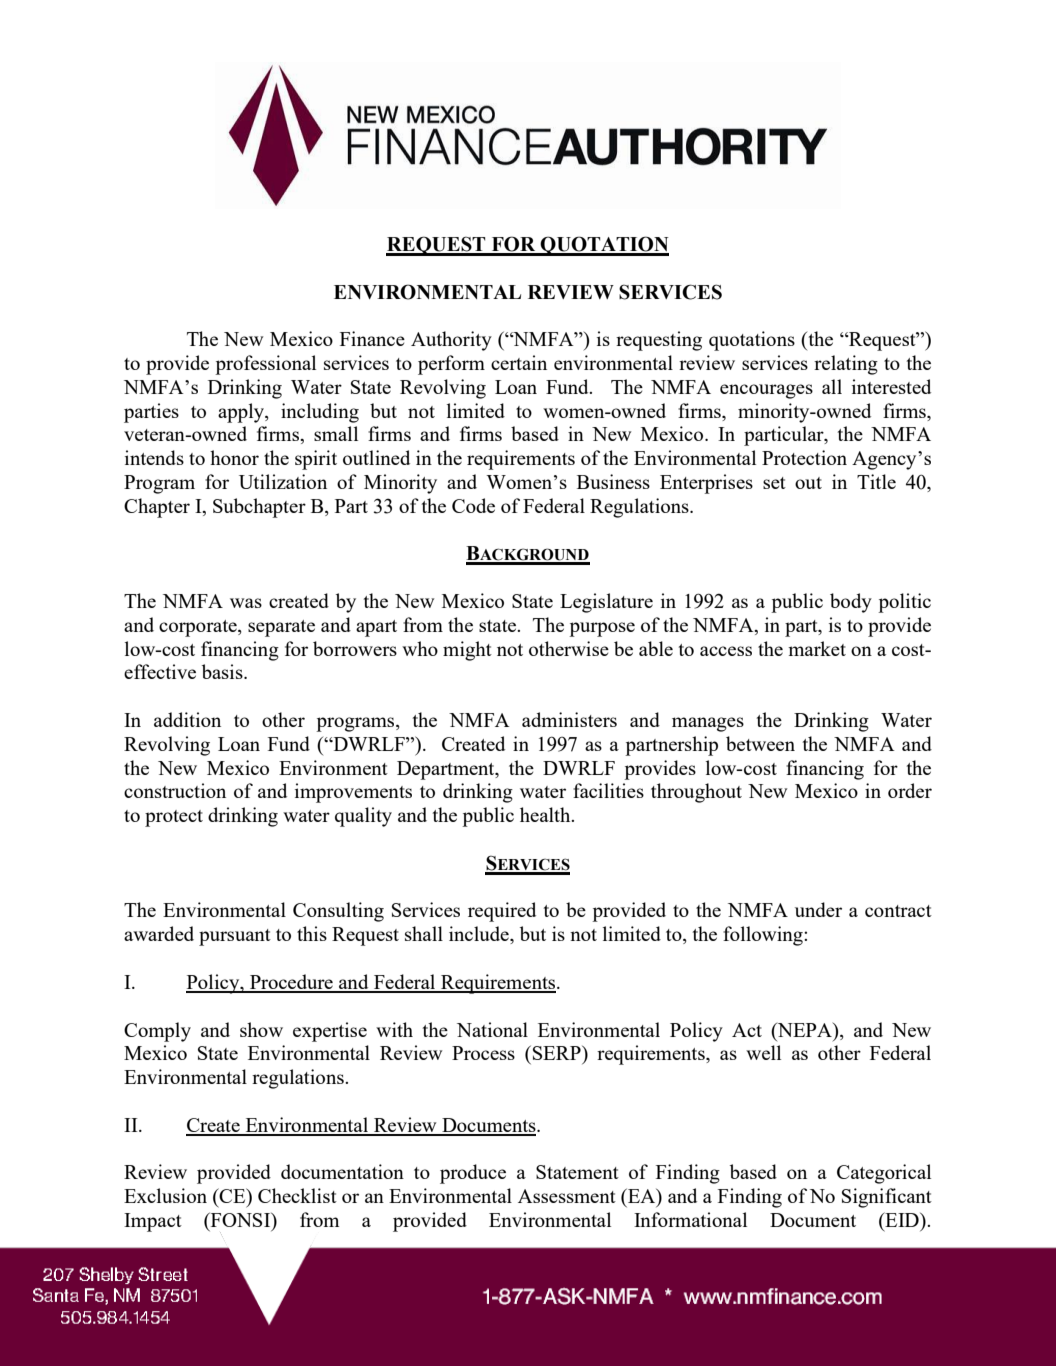  I want to click on professional, so click(265, 365).
